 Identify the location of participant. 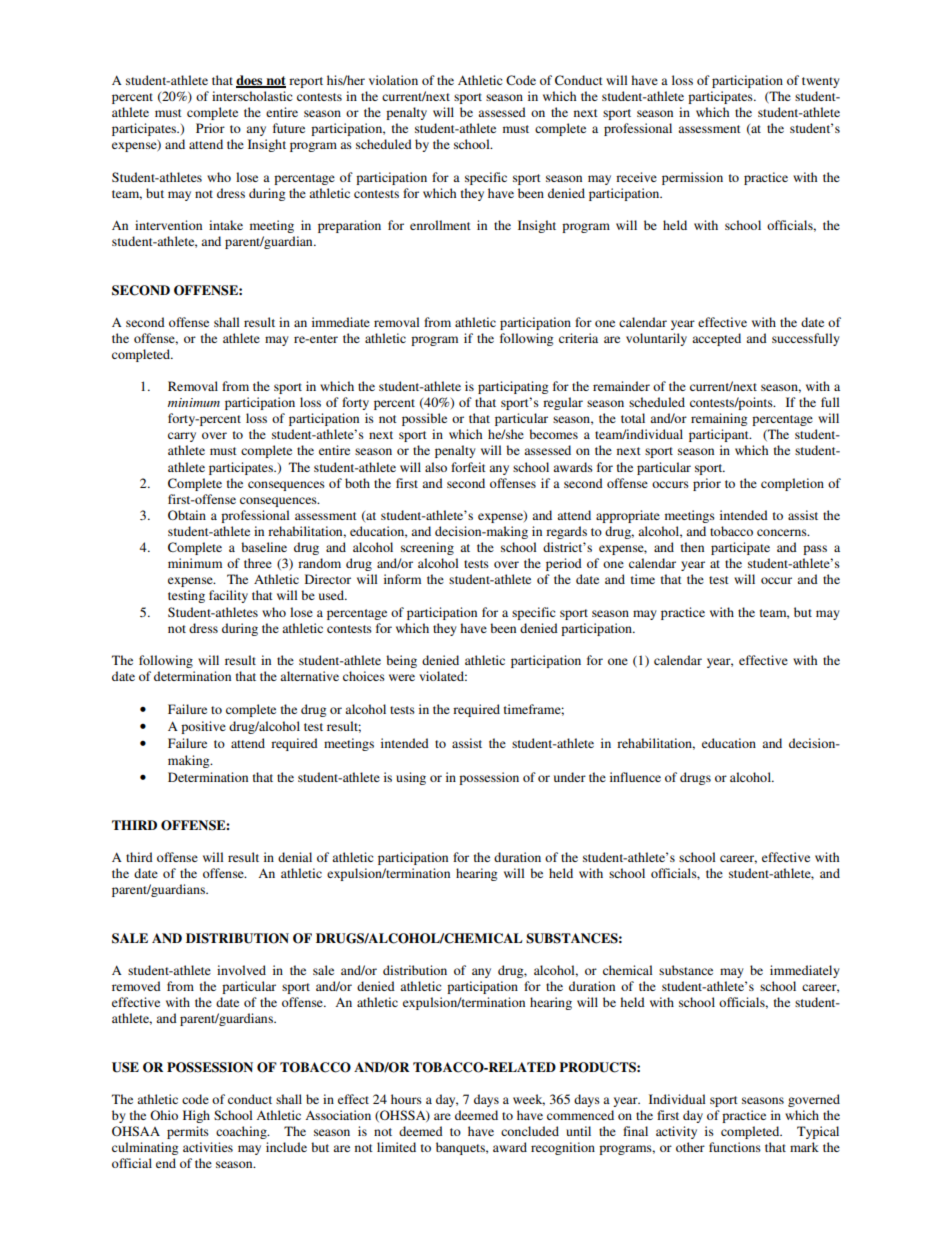
(720, 435).
